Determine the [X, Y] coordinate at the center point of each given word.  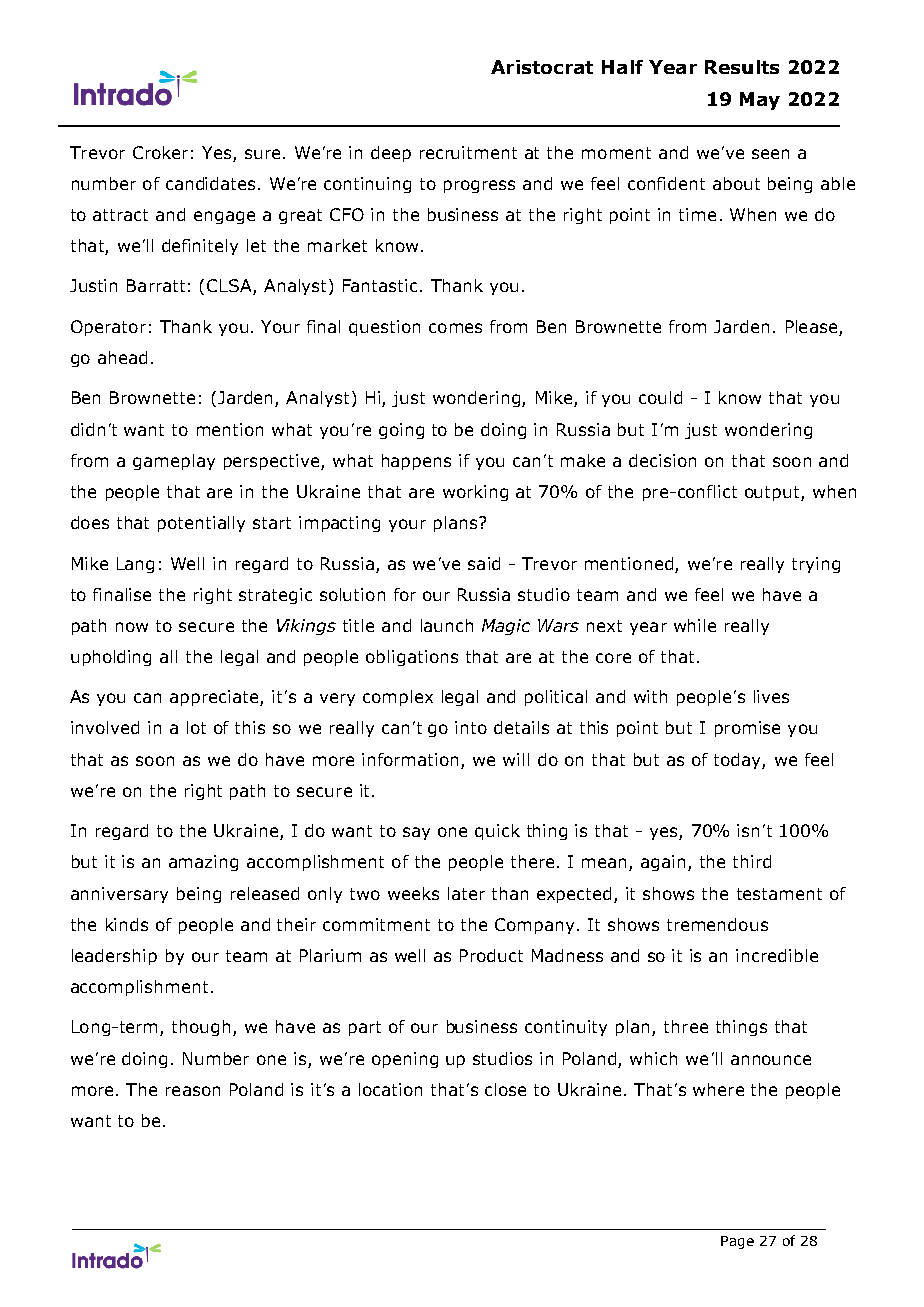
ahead [122, 357]
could [660, 397]
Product [491, 955]
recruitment [468, 152]
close [505, 1089]
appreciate [215, 698]
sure [262, 154]
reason [193, 1091]
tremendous [717, 924]
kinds [127, 924]
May [760, 101]
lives [771, 696]
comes [455, 328]
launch [447, 625]
